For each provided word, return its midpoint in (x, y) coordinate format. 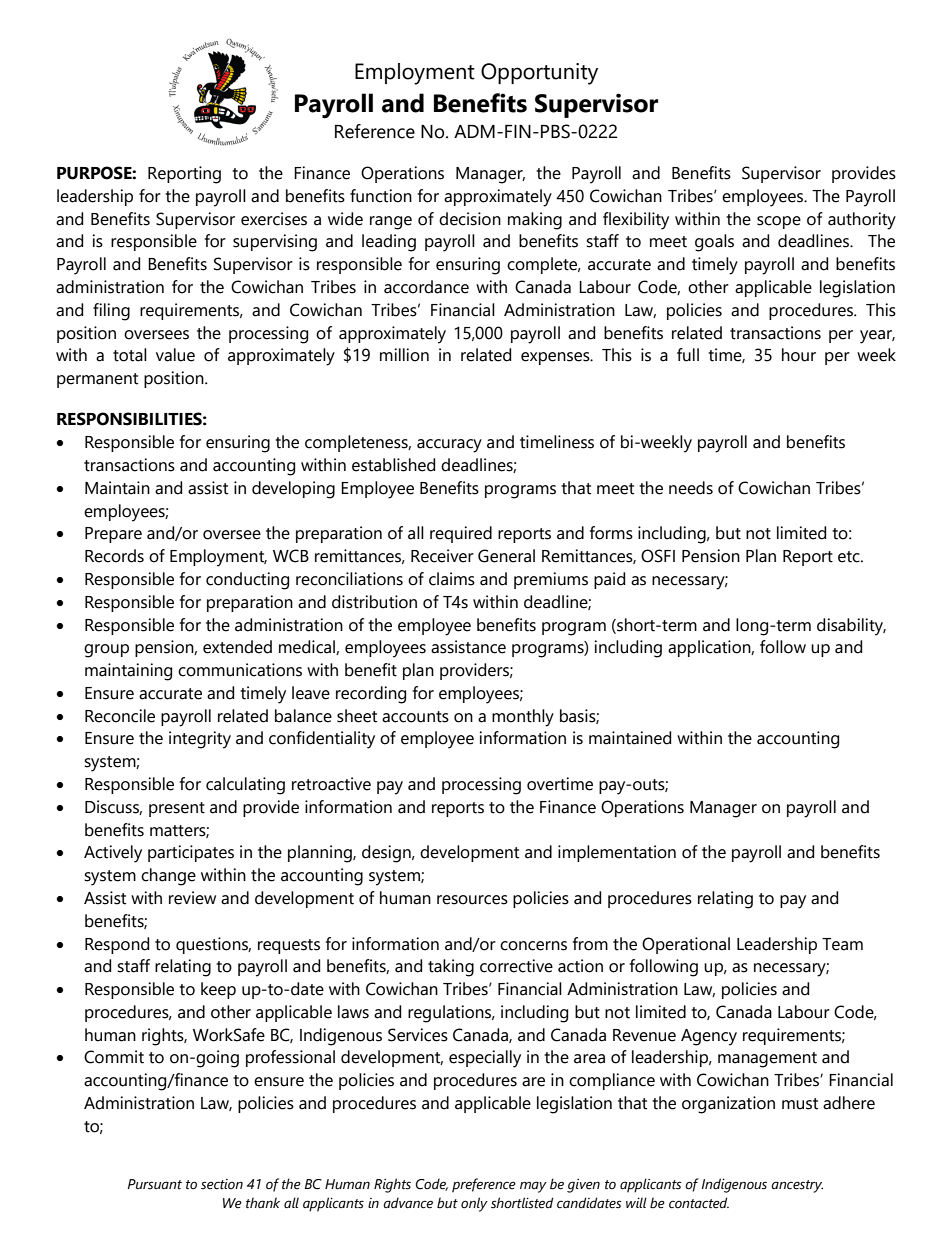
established (393, 465)
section (222, 1184)
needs (691, 488)
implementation (617, 853)
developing (293, 490)
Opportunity (539, 74)
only (474, 1204)
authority (862, 221)
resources (472, 900)
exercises (274, 219)
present (177, 809)
